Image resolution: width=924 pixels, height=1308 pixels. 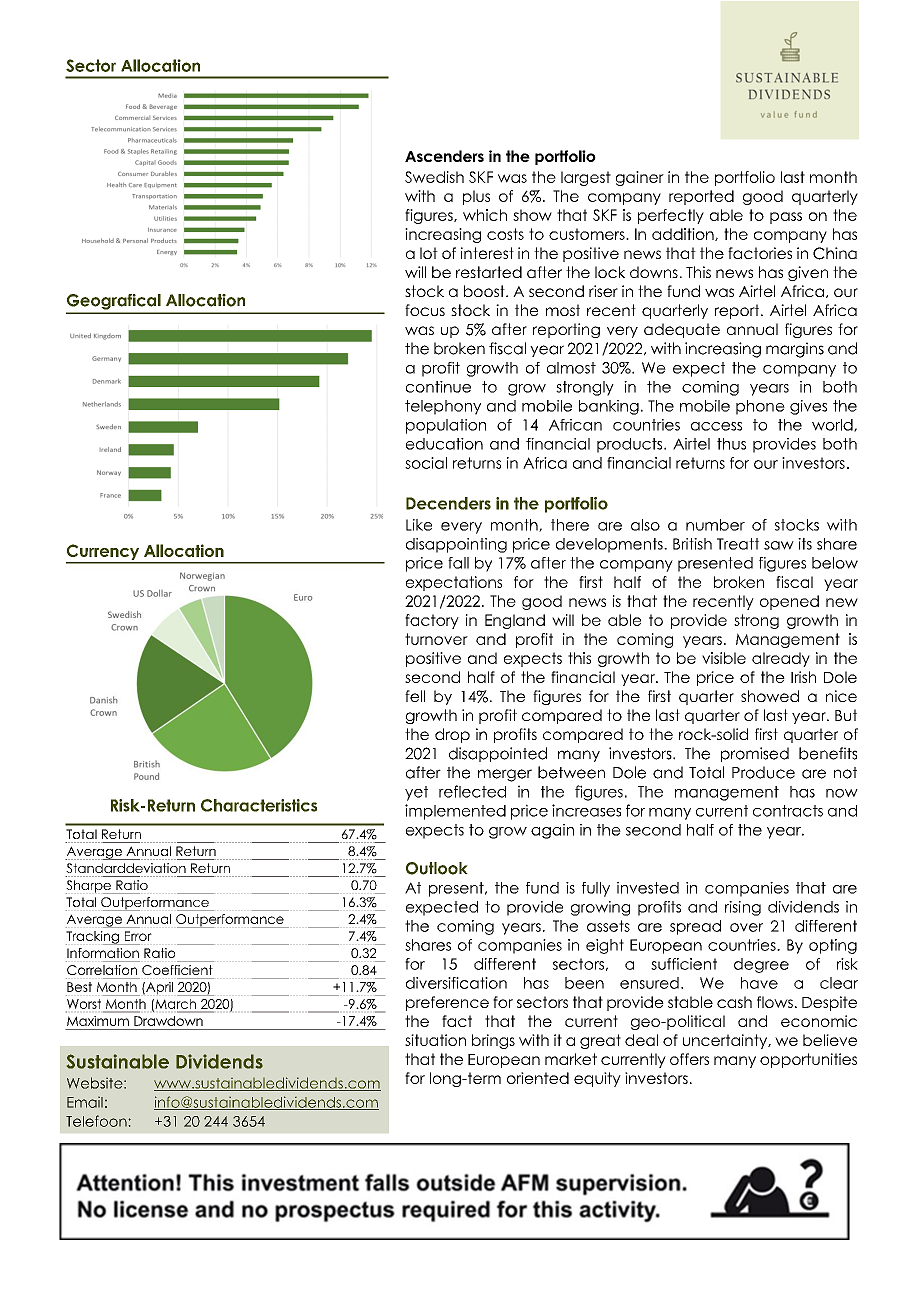 I want to click on brings, so click(x=493, y=1041).
